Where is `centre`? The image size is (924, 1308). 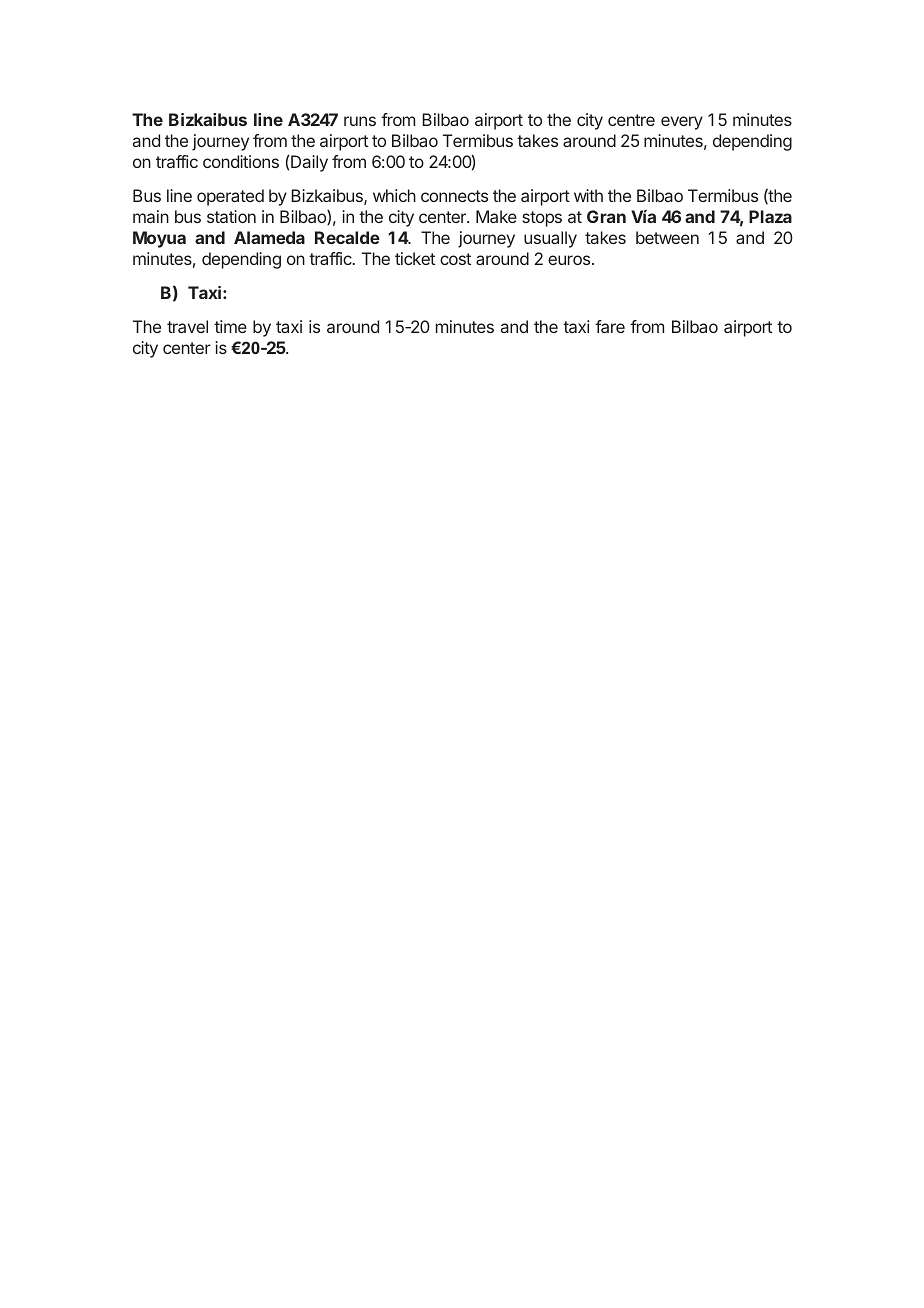
centre is located at coordinates (631, 120).
